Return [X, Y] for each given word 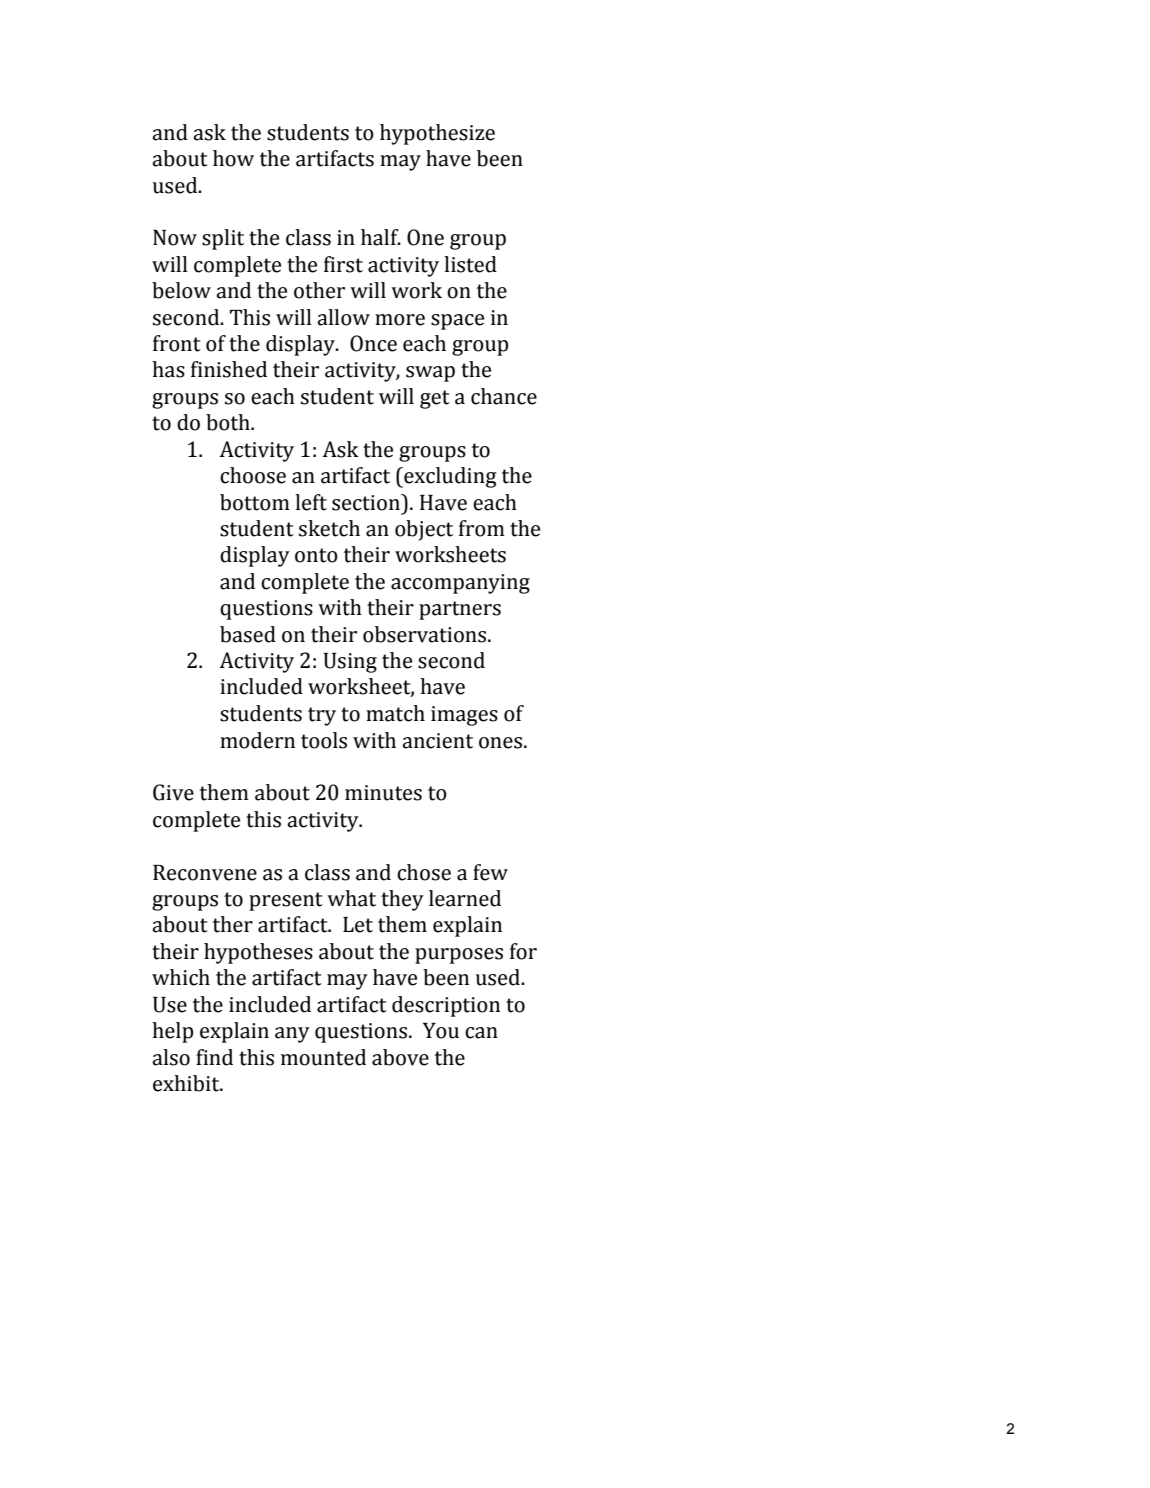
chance [504, 396]
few [490, 872]
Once [373, 343]
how [233, 158]
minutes [383, 793]
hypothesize [437, 134]
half [381, 237]
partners [460, 610]
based [248, 634]
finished [229, 369]
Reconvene [205, 873]
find [214, 1057]
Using [350, 663]
